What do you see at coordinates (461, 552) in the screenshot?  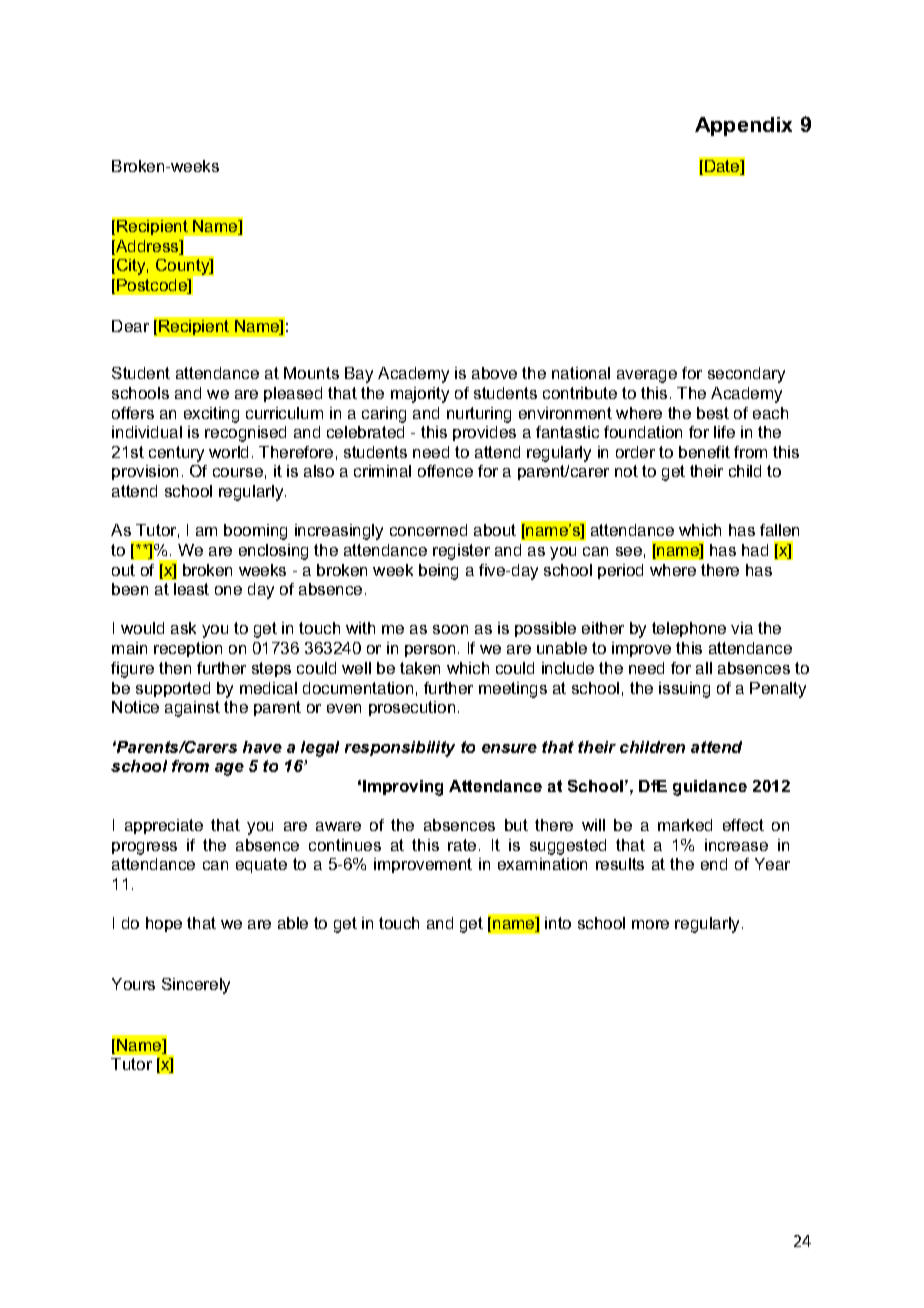 I see `register` at bounding box center [461, 552].
